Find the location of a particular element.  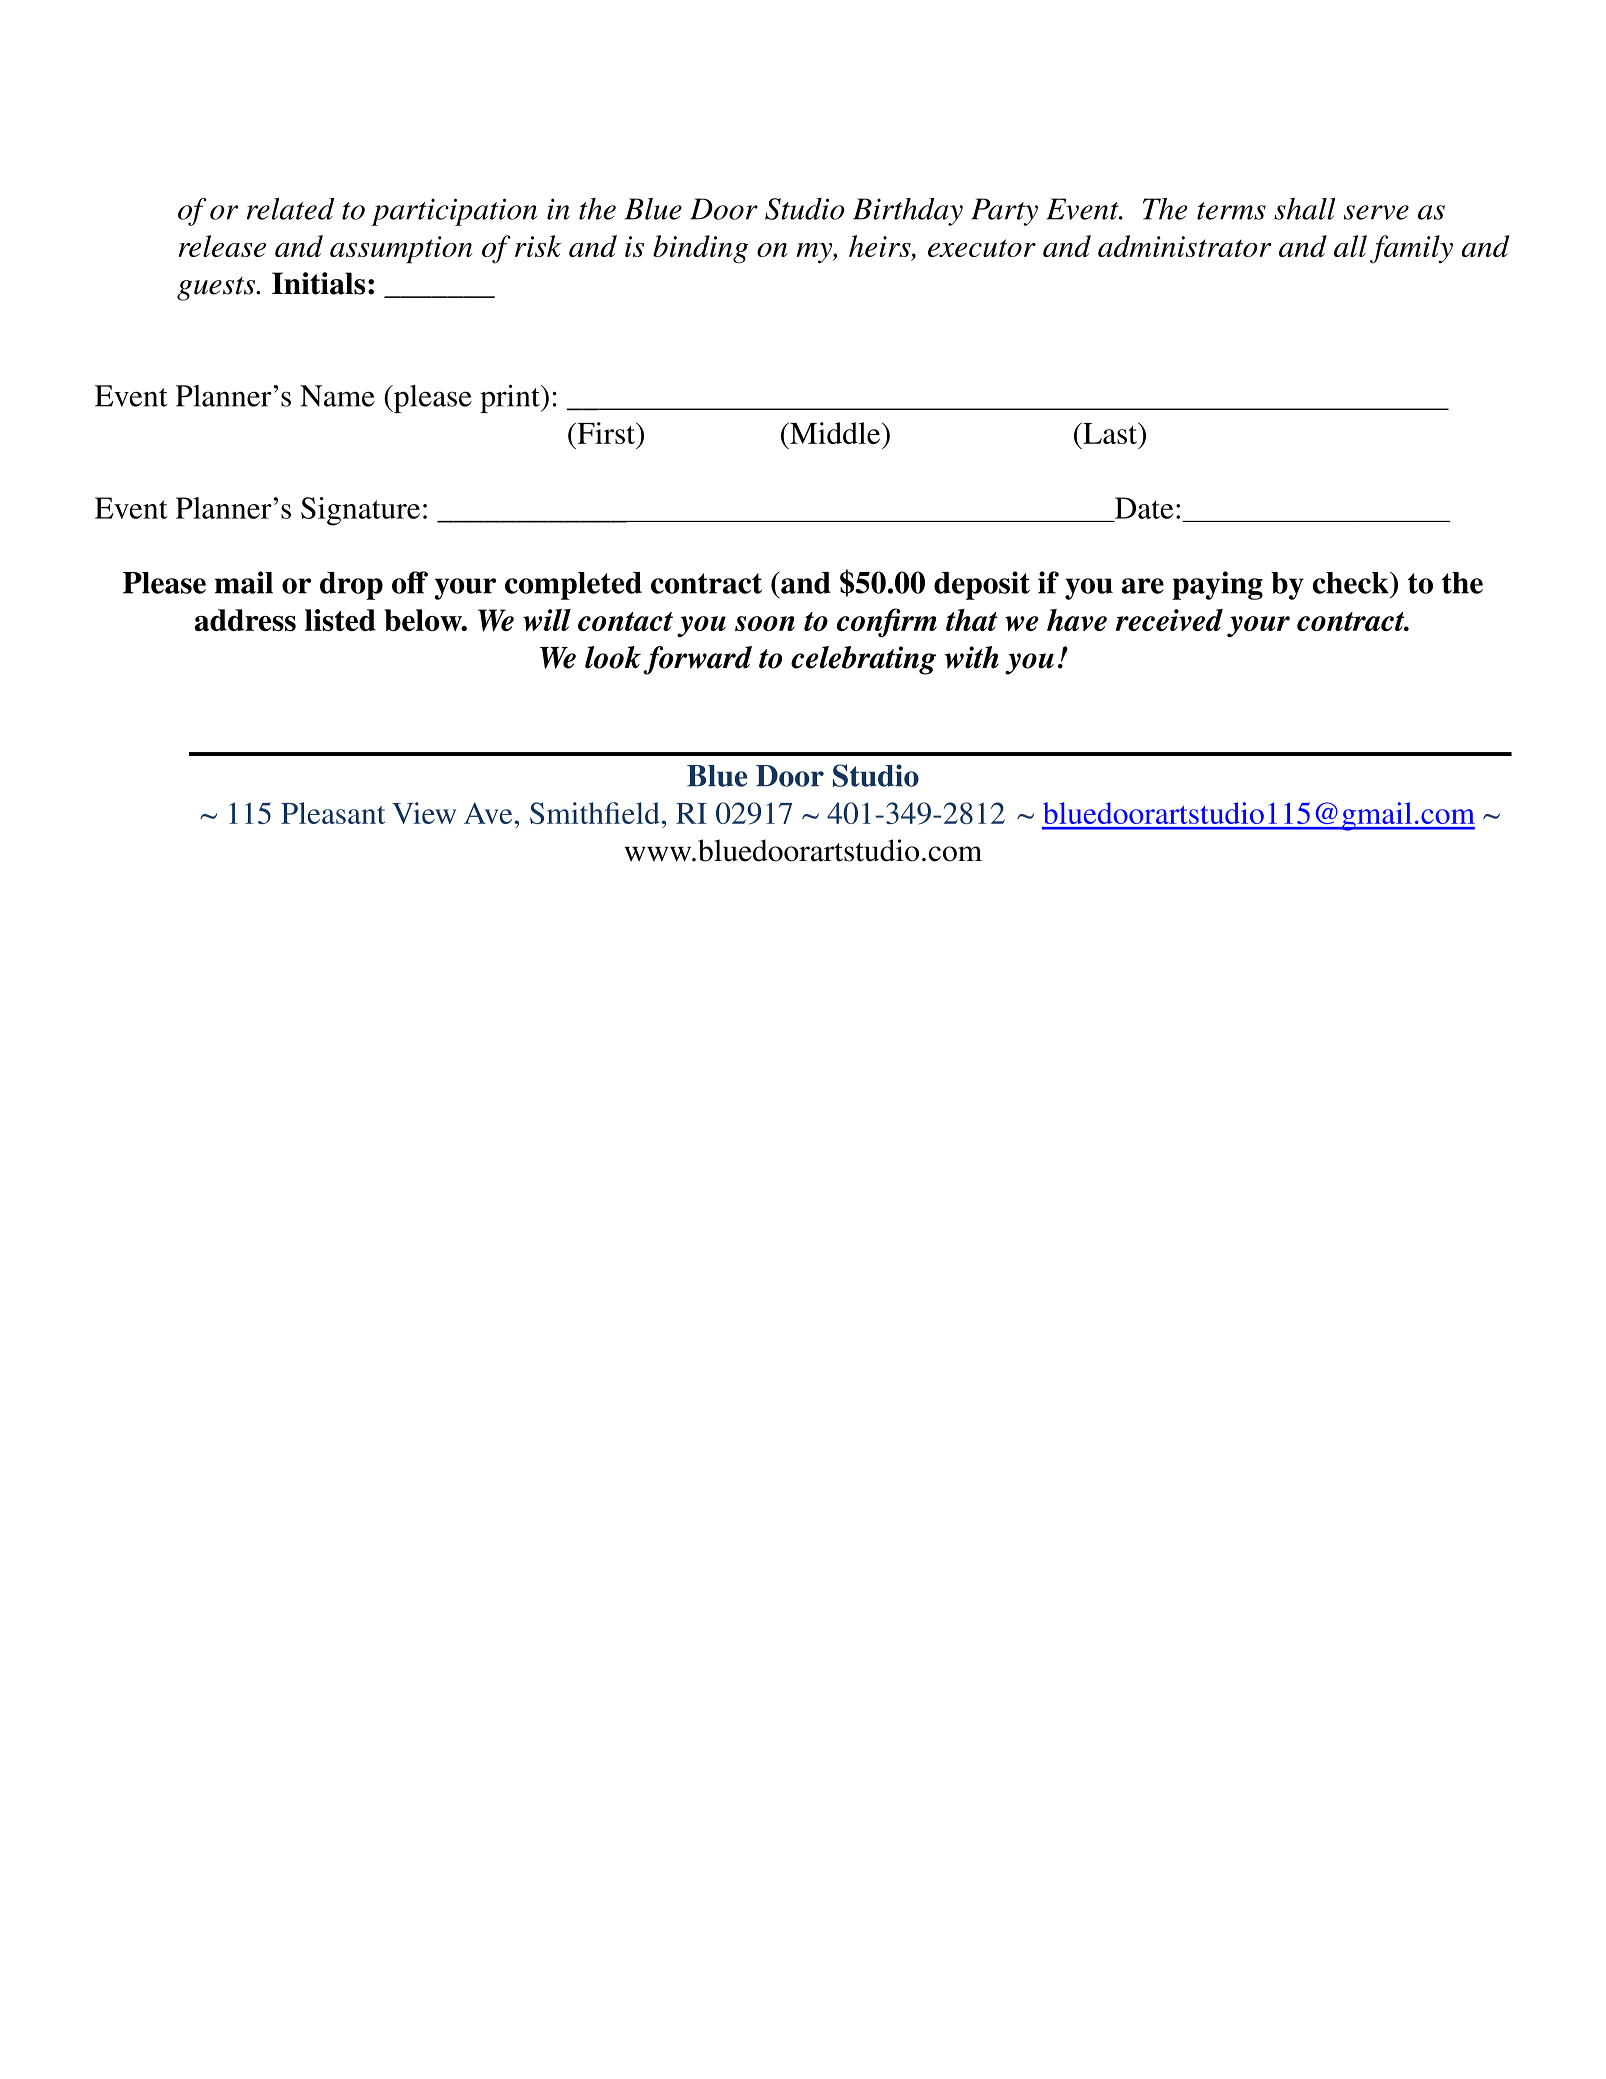

Middle is located at coordinates (835, 433).
